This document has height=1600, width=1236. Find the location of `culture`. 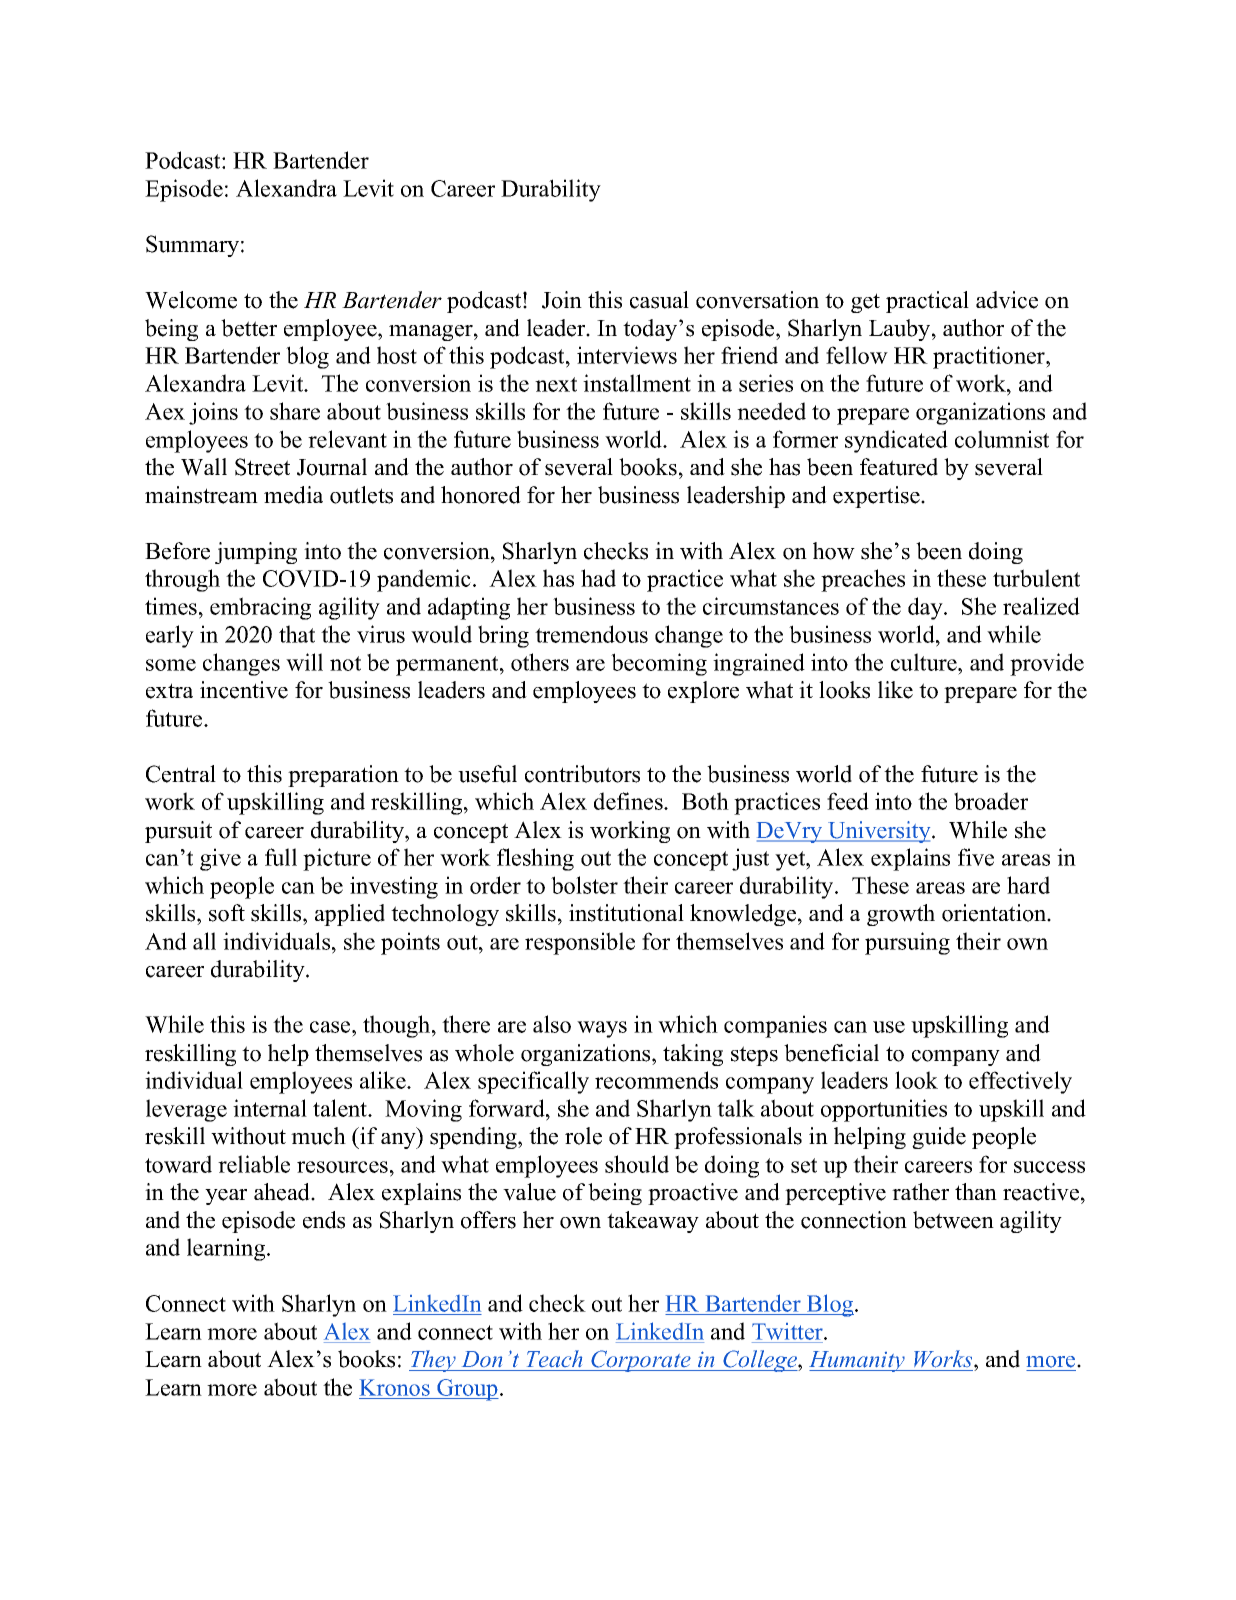

culture is located at coordinates (925, 662).
